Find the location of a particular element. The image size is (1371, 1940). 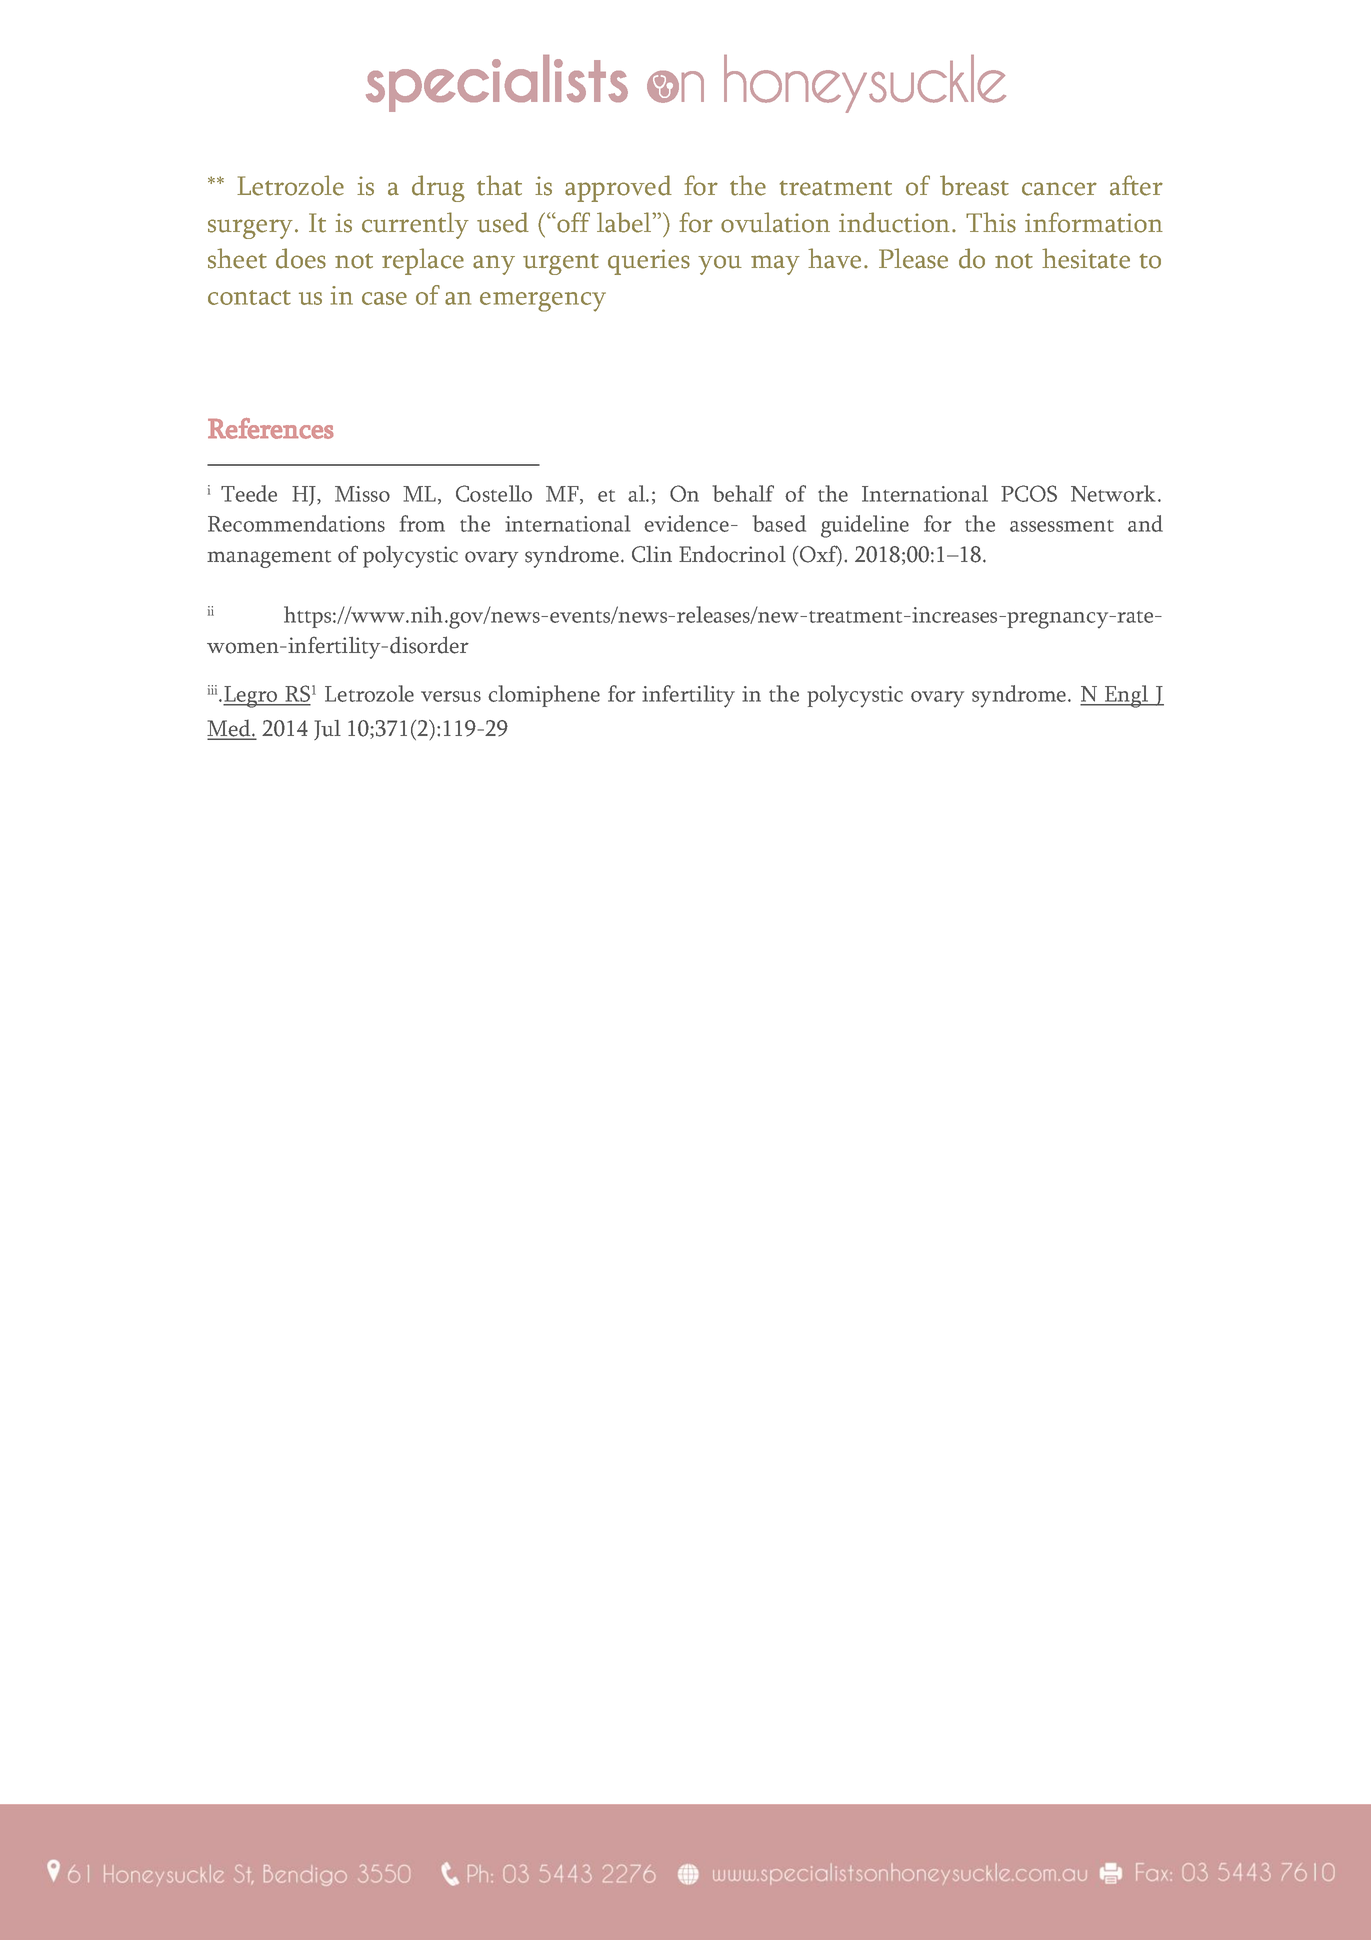

Jul is located at coordinates (327, 730).
